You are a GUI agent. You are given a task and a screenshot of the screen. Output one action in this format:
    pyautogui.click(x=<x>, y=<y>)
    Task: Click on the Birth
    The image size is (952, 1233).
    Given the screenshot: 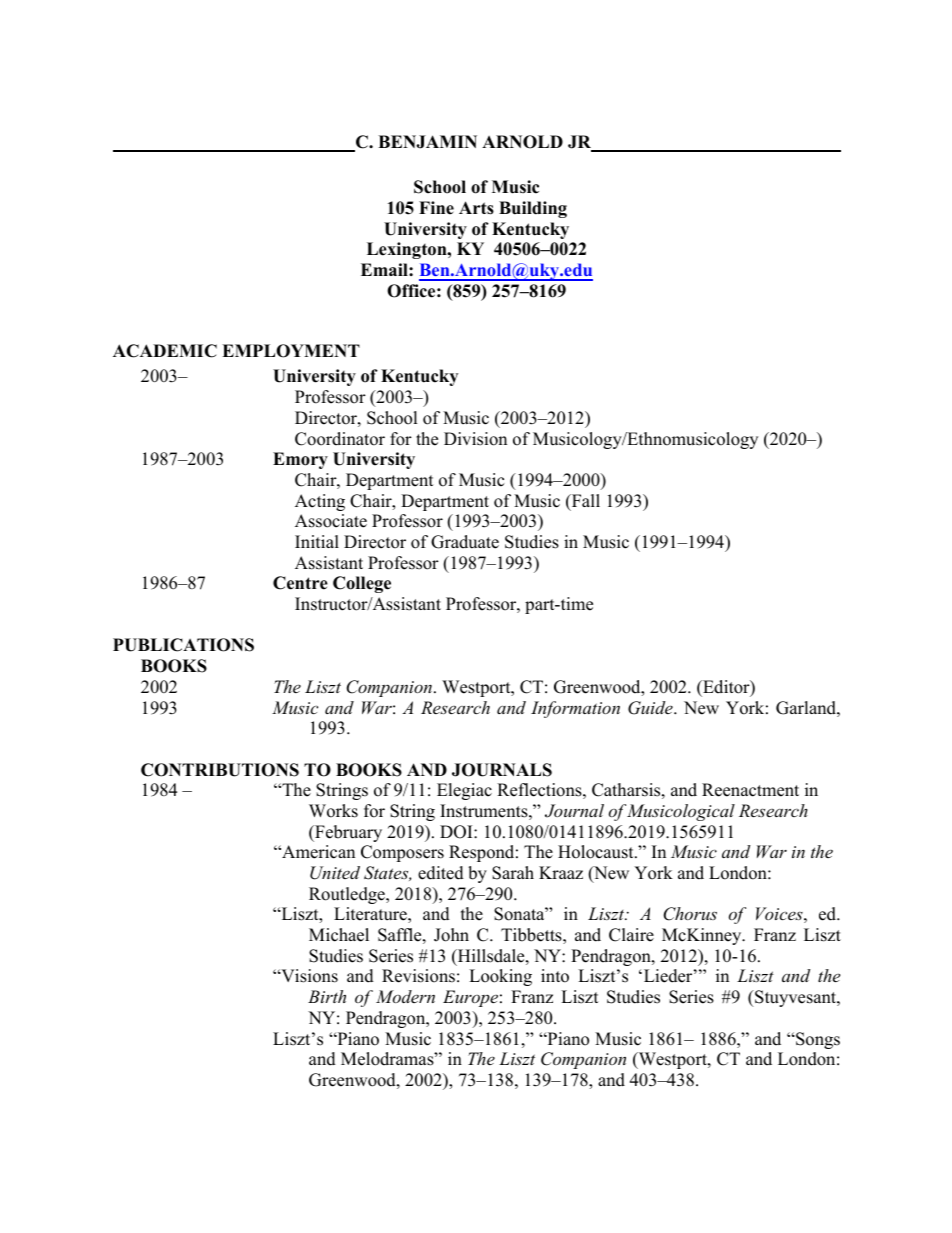 What is the action you would take?
    pyautogui.click(x=327, y=996)
